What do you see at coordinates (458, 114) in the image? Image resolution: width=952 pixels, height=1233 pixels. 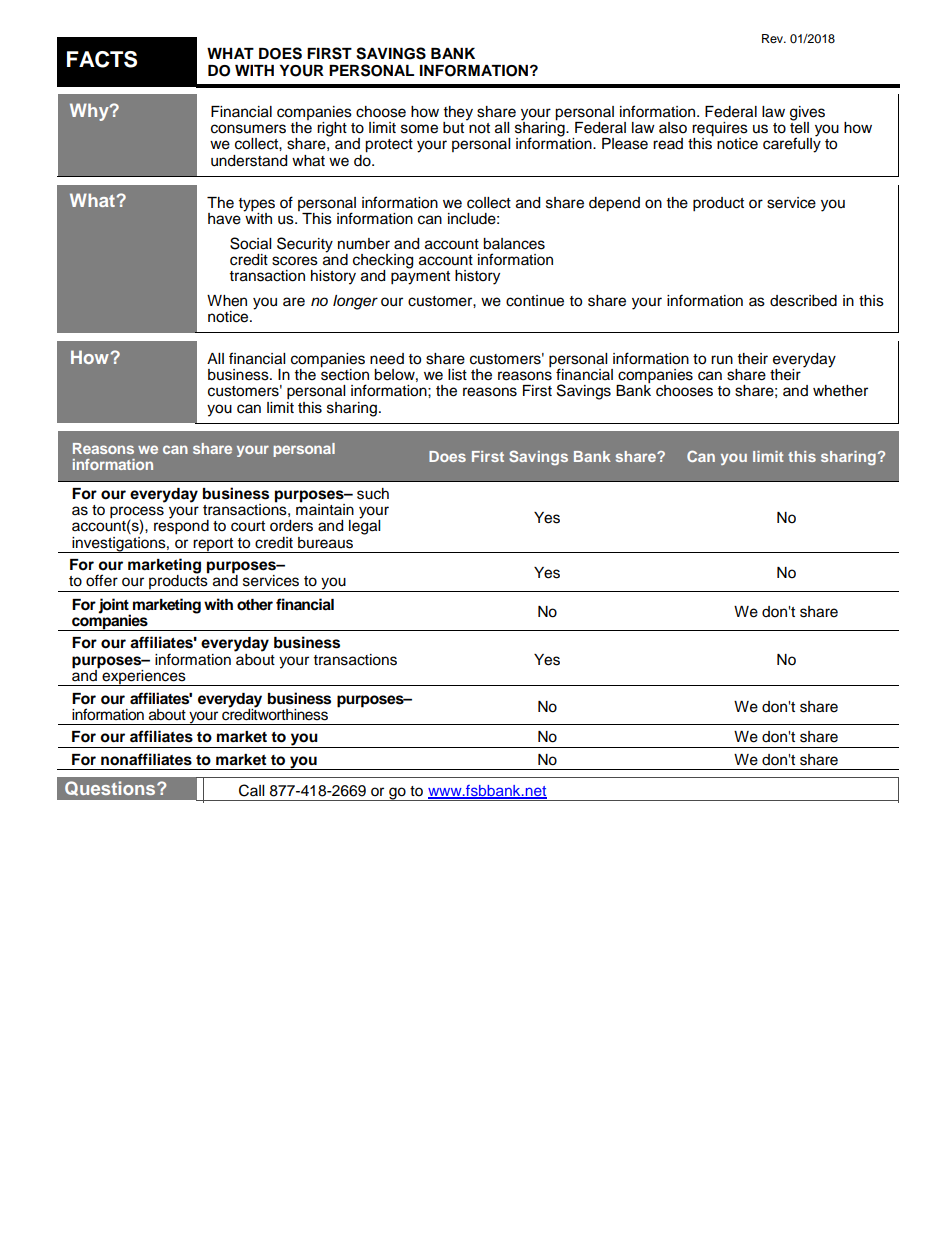 I see `they` at bounding box center [458, 114].
